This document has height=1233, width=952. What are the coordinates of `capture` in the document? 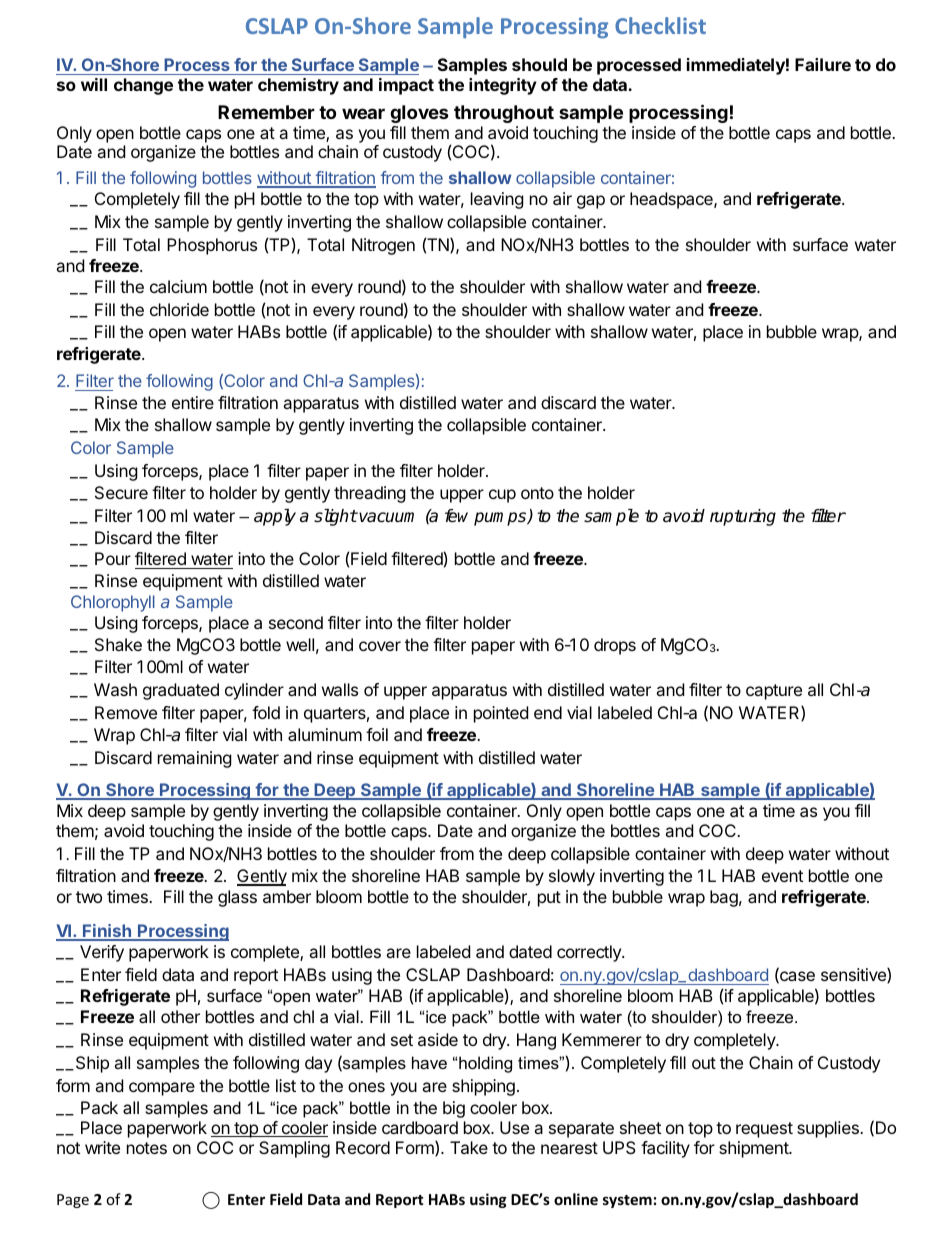 It's located at (774, 692).
